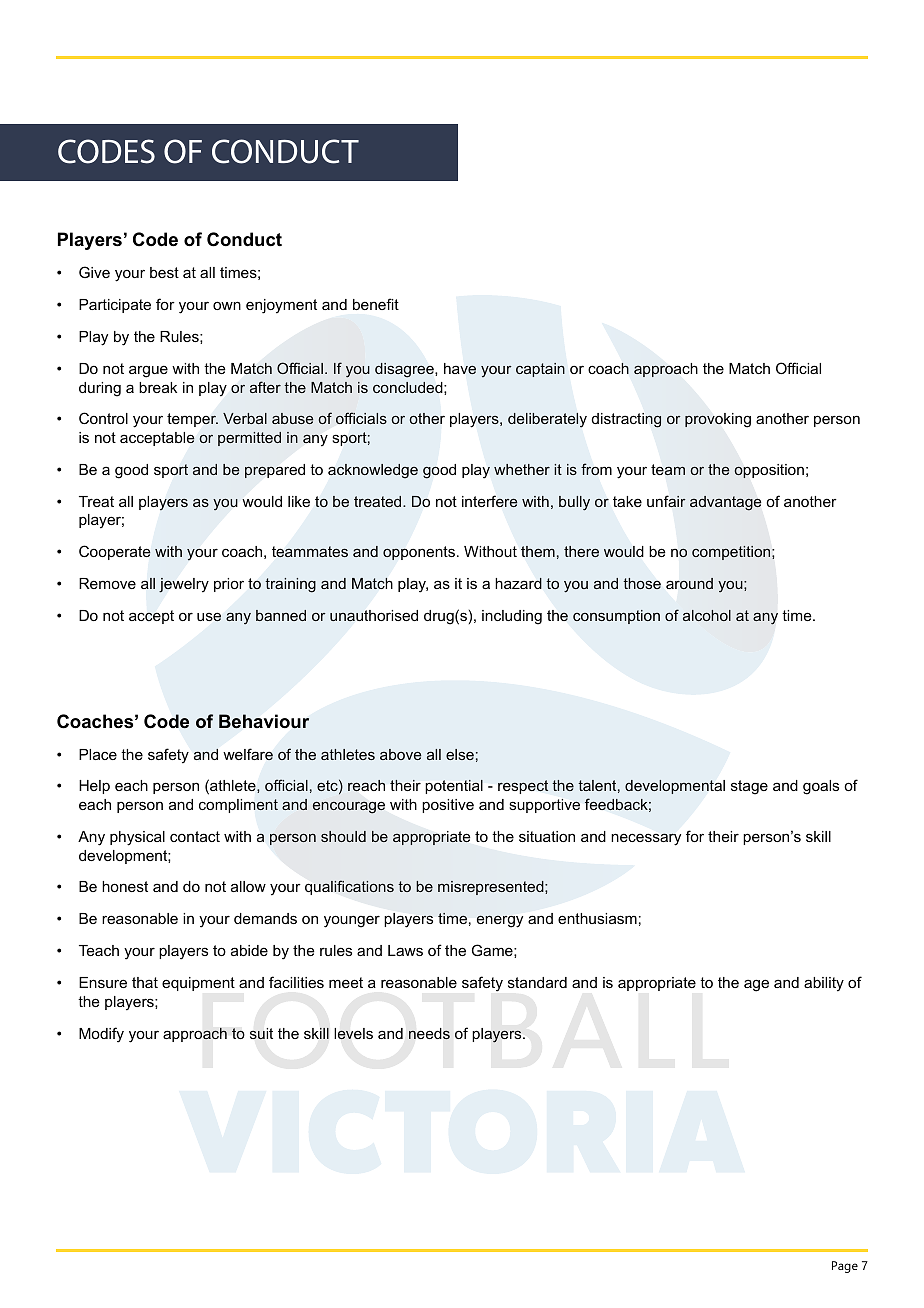  Describe the element at coordinates (115, 552) in the screenshot. I see `Cooperate` at that location.
